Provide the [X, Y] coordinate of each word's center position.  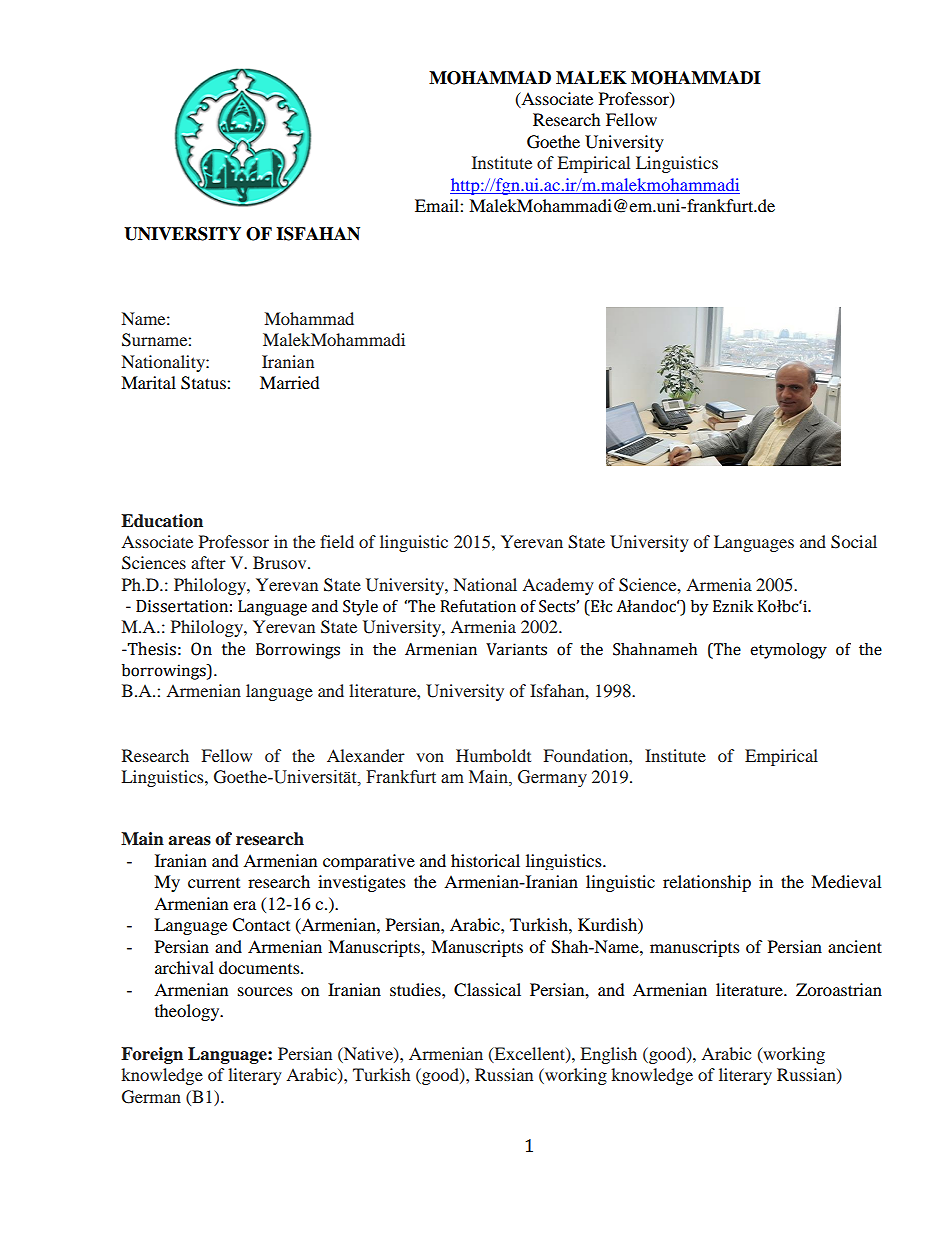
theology [188, 1012]
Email [438, 205]
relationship [707, 883]
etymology [788, 651]
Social [854, 542]
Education [162, 521]
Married [290, 382]
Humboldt [493, 755]
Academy [558, 586]
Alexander [366, 755]
